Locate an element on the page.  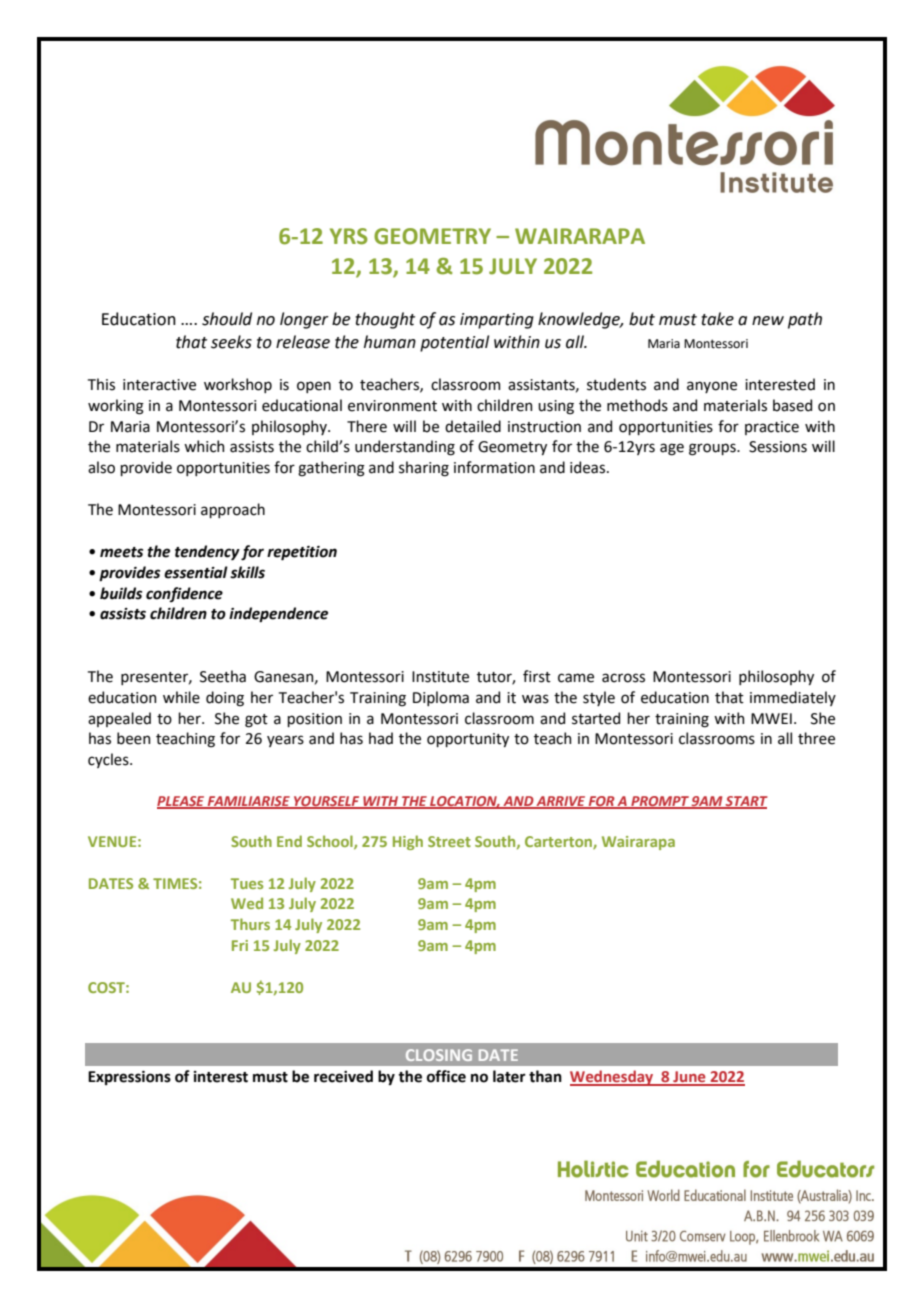
potential is located at coordinates (454, 343).
